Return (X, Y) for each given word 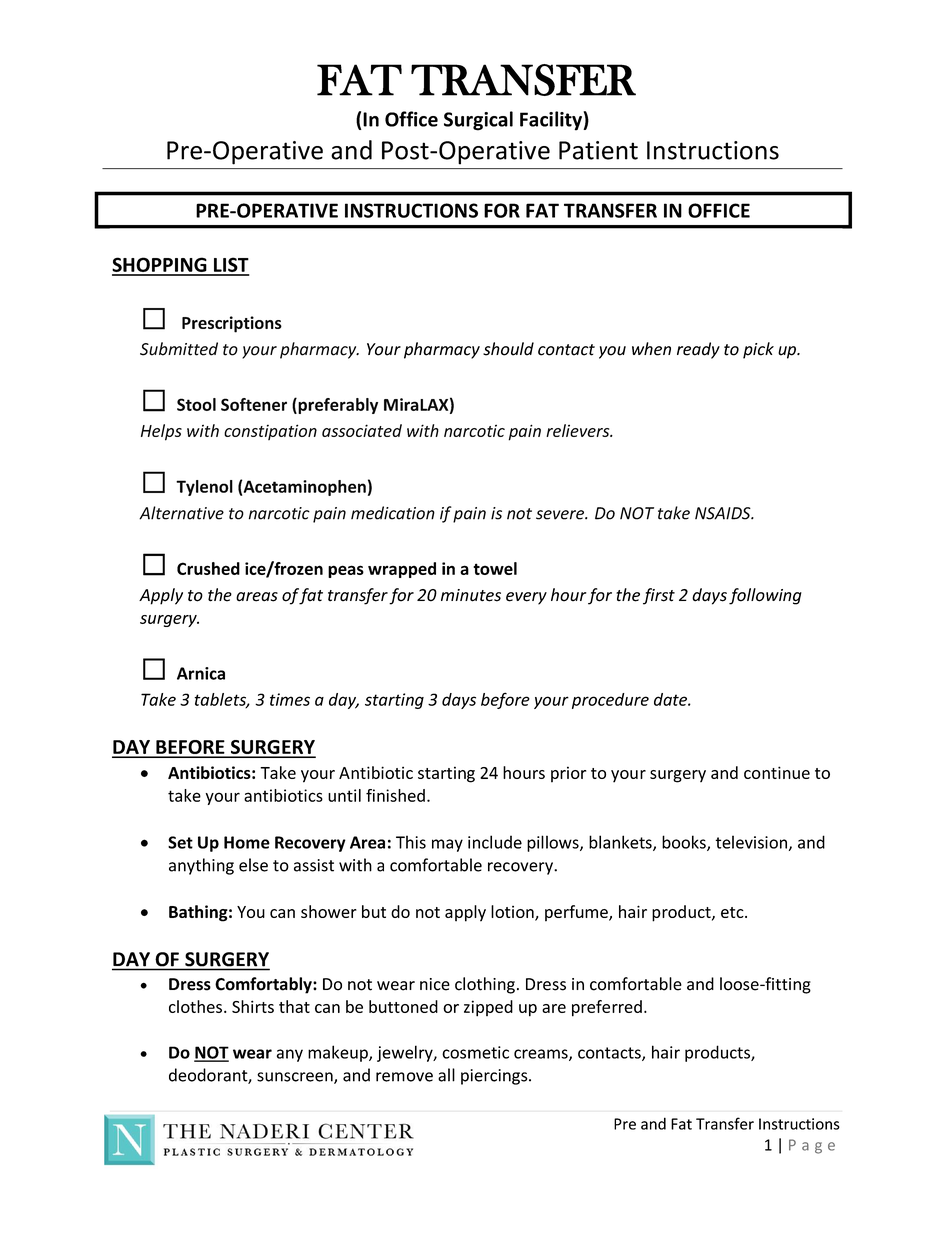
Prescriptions (232, 324)
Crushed (208, 568)
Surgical (478, 121)
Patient (598, 150)
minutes (471, 595)
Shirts (253, 1006)
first (659, 596)
